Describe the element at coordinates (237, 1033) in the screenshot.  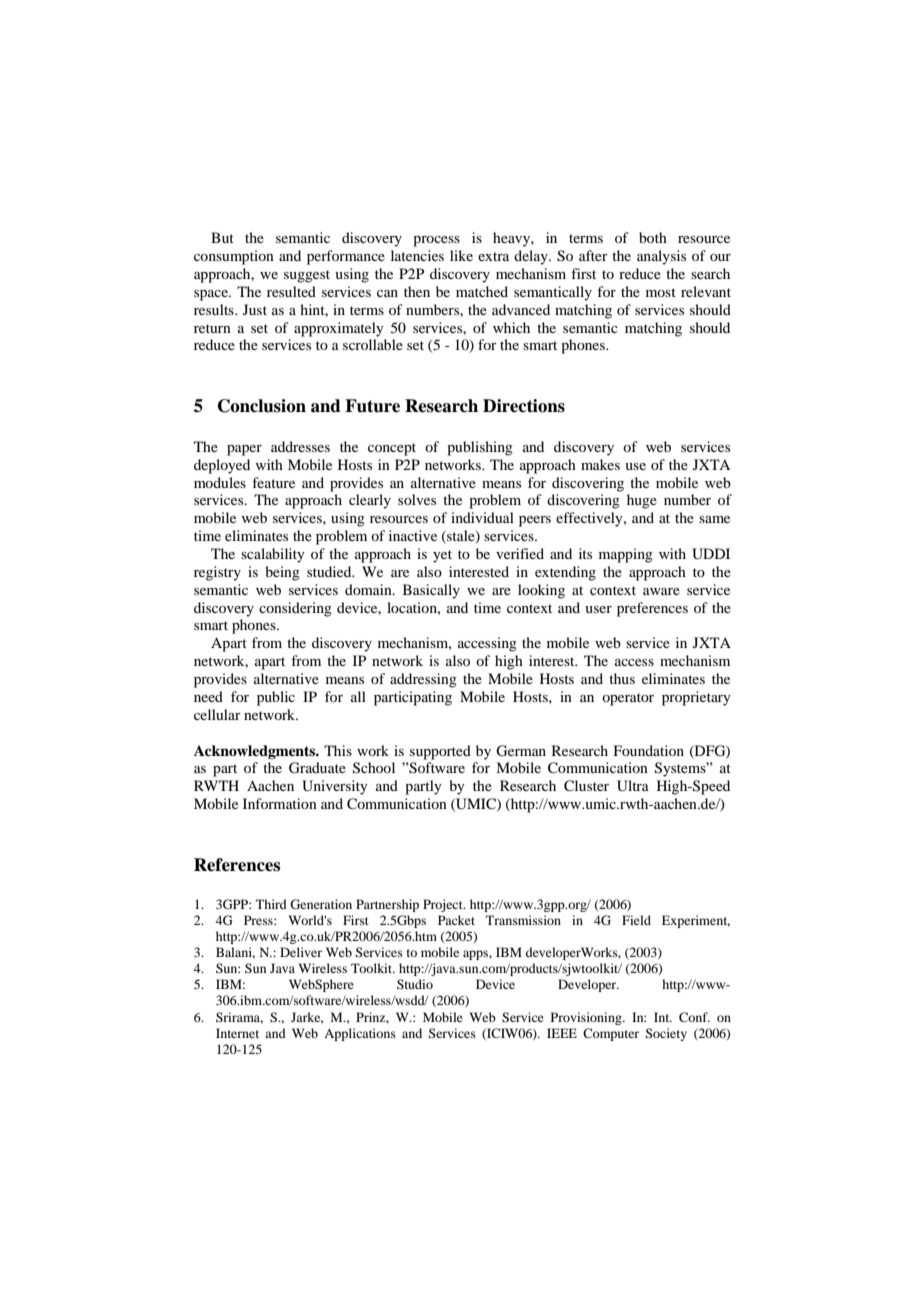
I see `Internet` at that location.
